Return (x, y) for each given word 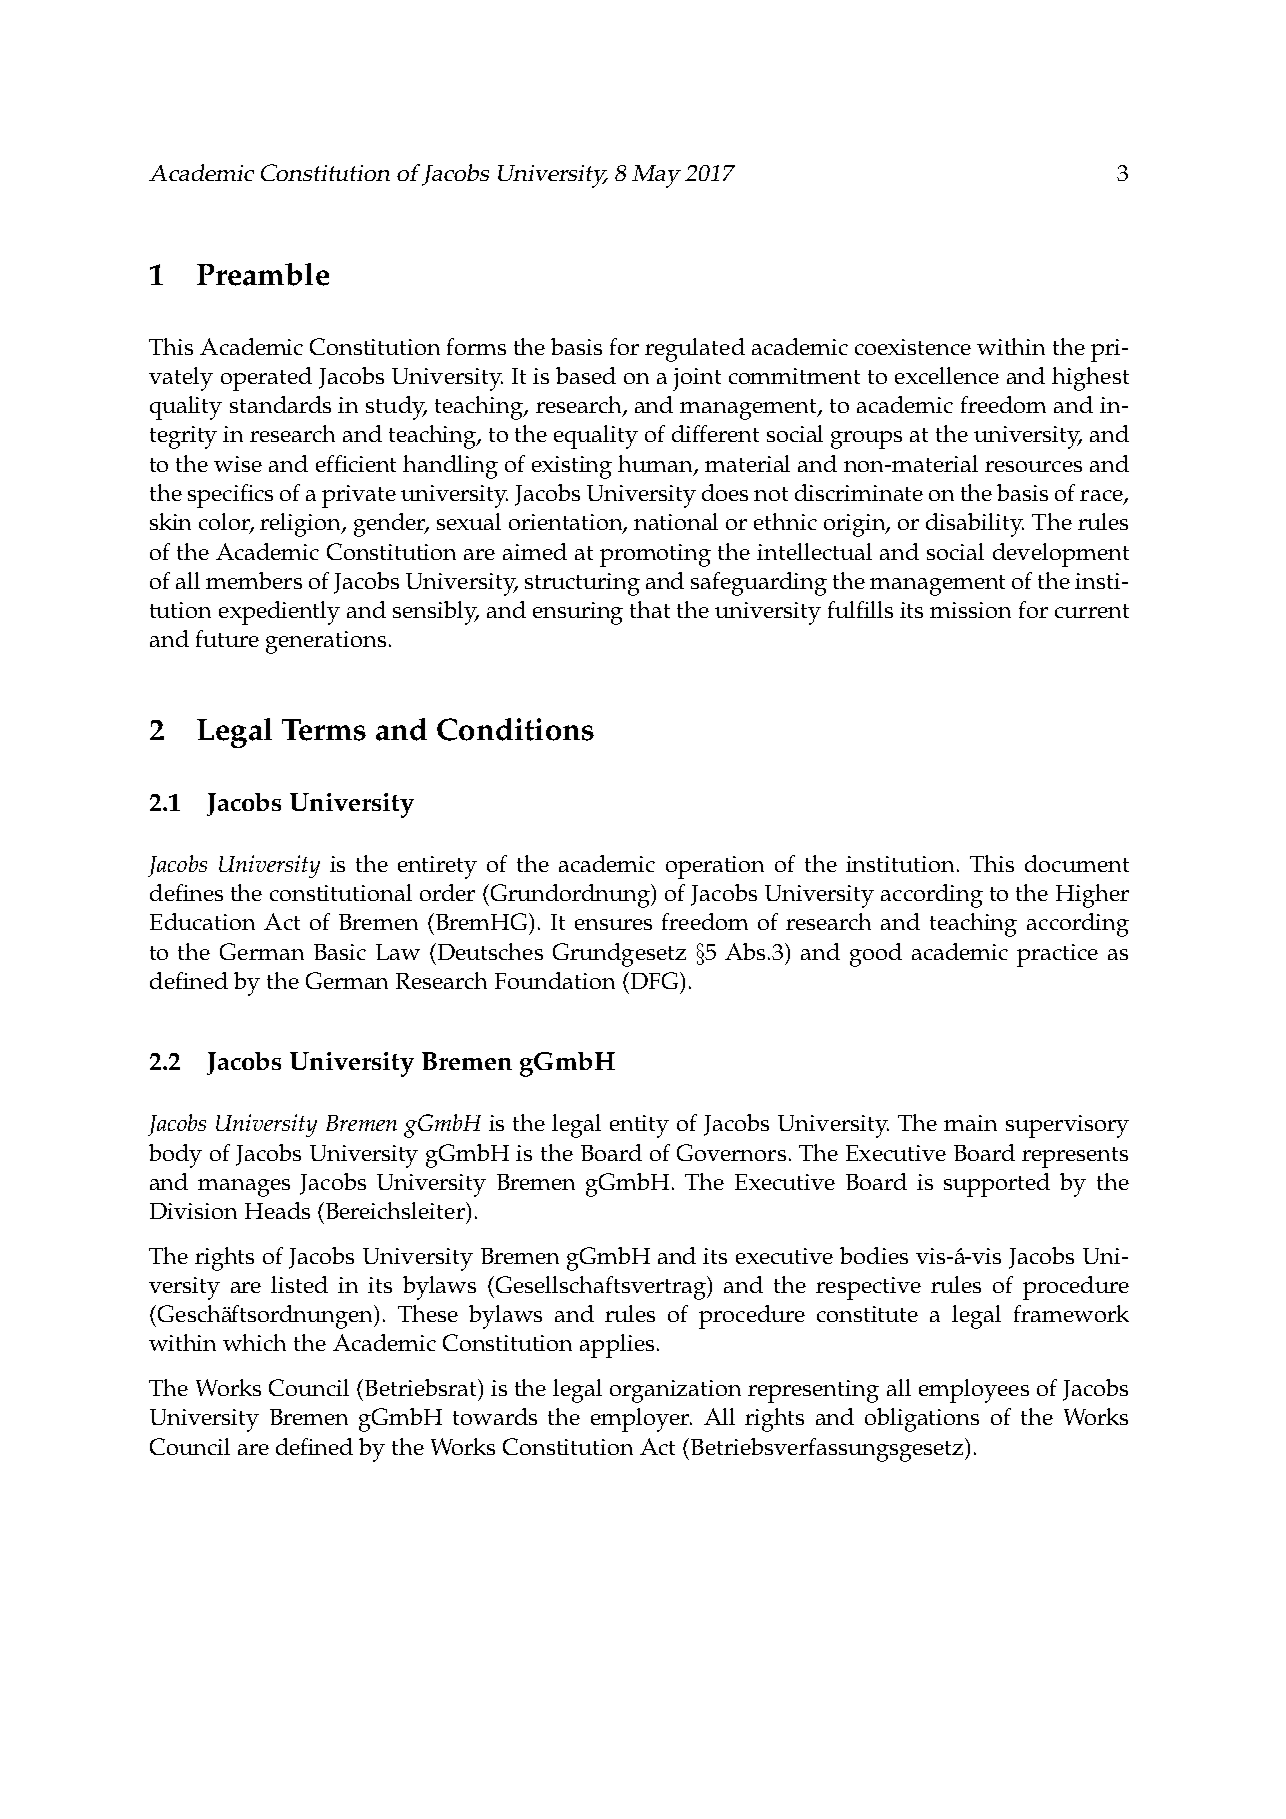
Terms (324, 730)
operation (715, 867)
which (254, 1342)
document (1077, 863)
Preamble (263, 274)
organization (675, 1391)
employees (974, 1391)
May (656, 176)
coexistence (913, 347)
